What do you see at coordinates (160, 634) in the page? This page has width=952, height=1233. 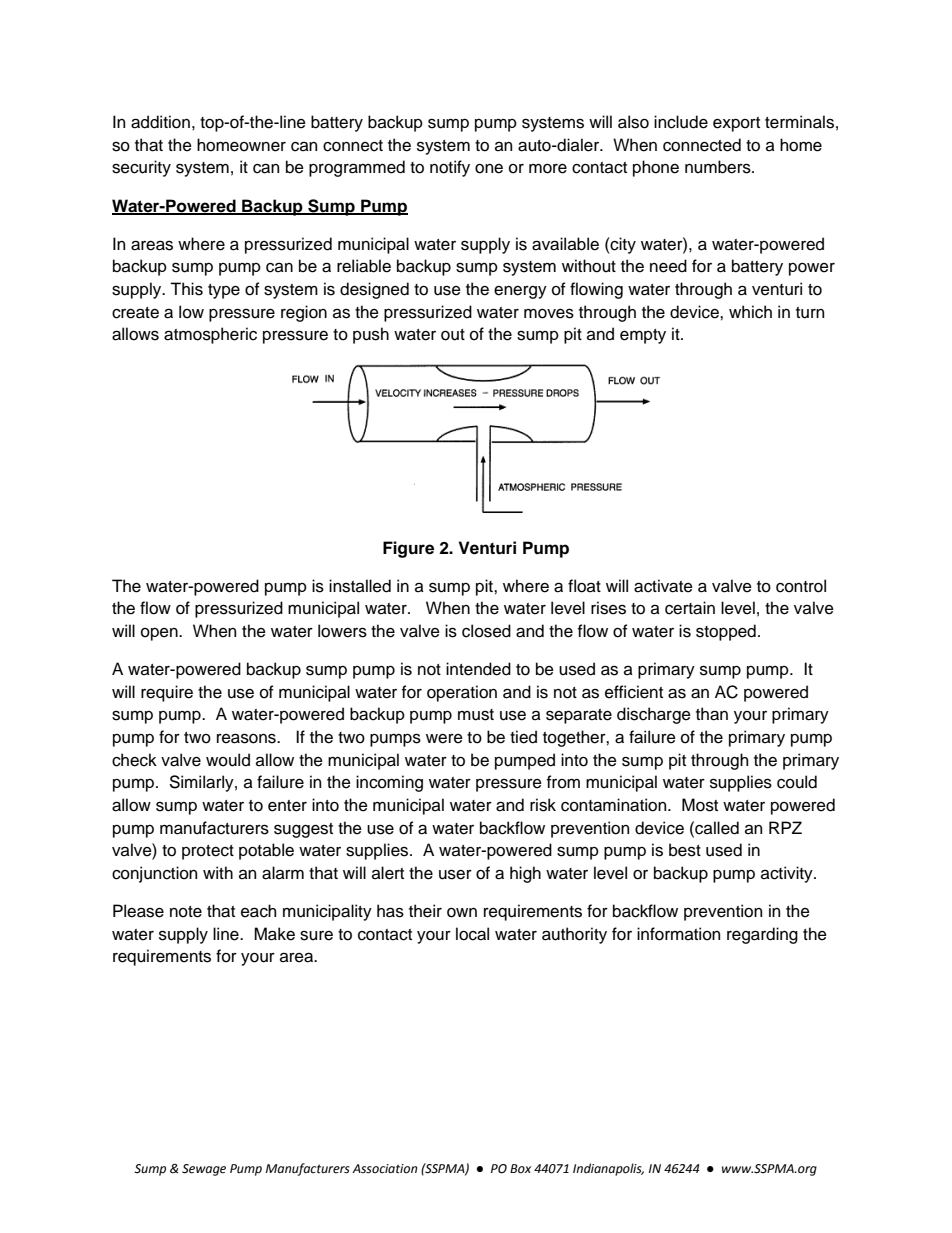 I see `open` at bounding box center [160, 634].
